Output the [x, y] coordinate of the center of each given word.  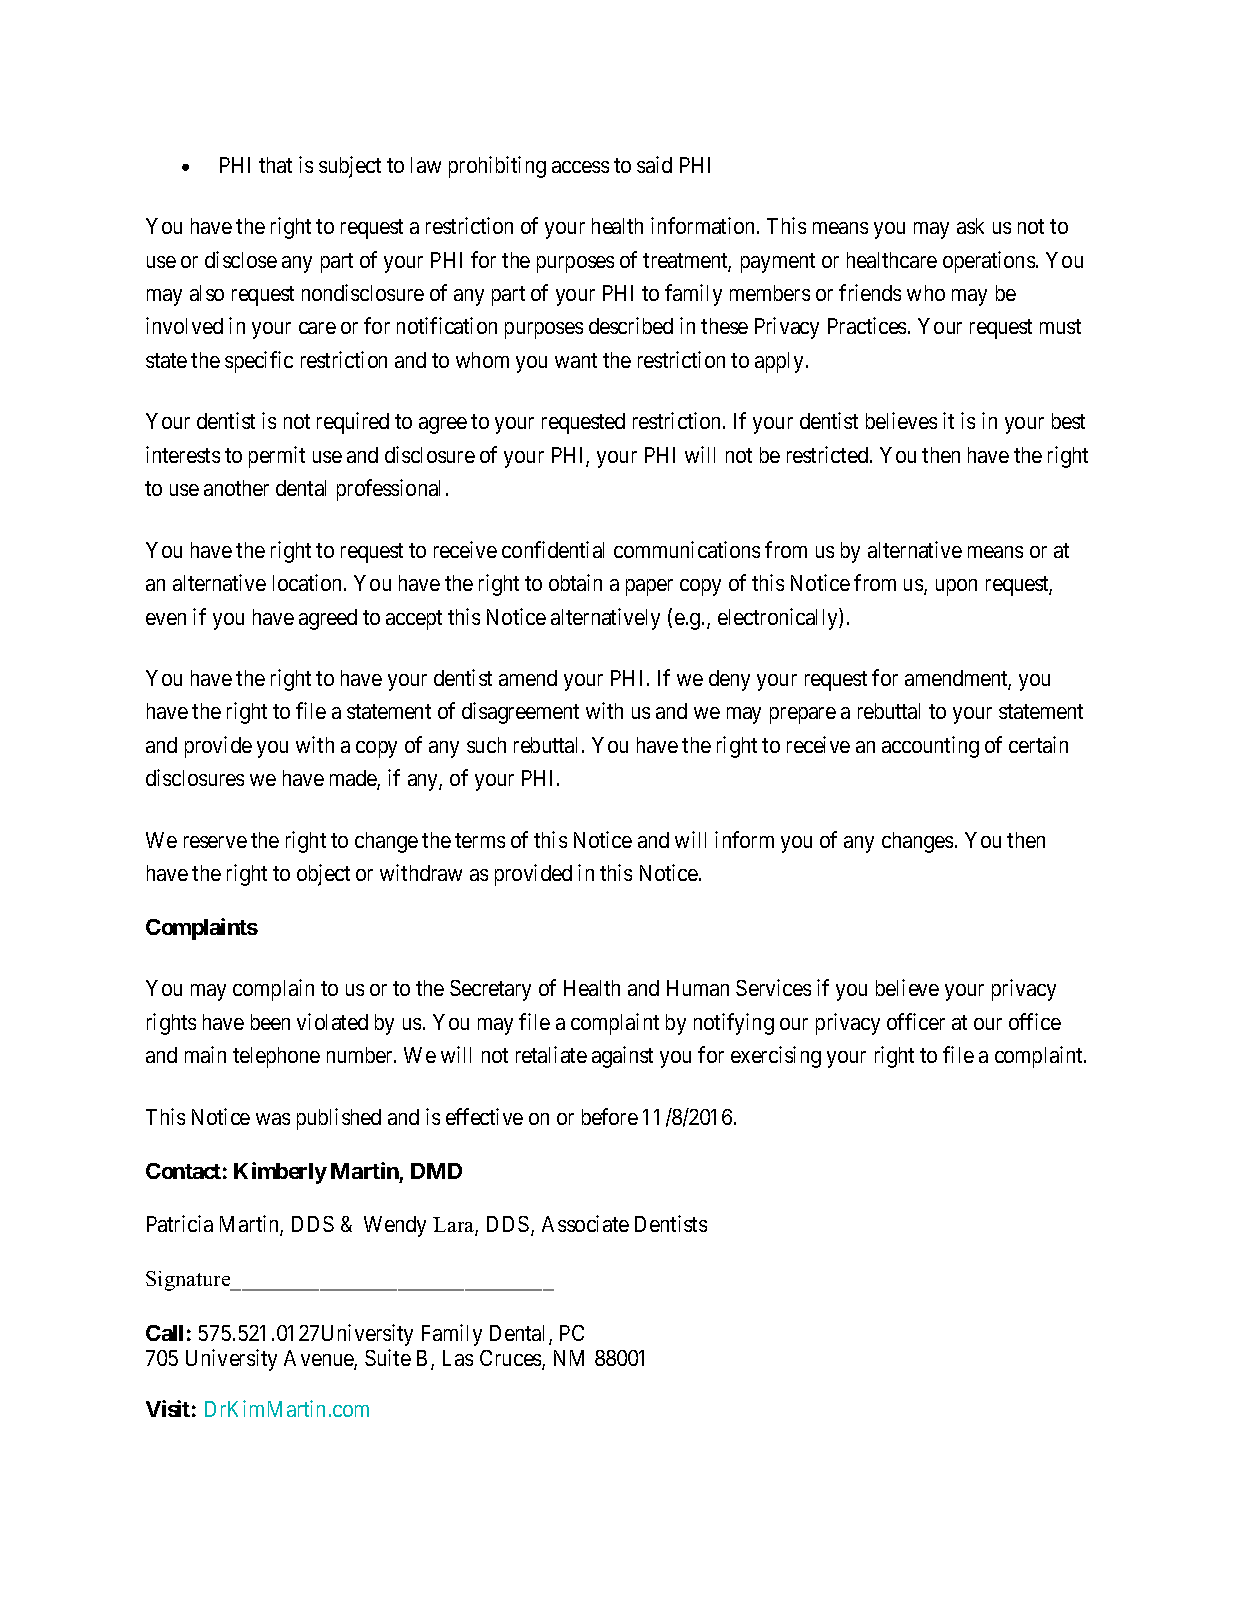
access [580, 167]
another [236, 488]
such [486, 745]
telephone [276, 1057]
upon [956, 587]
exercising [776, 1057]
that [275, 165]
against [622, 1057]
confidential [553, 549]
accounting [930, 747]
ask [970, 226]
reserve [215, 842]
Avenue [319, 1359]
